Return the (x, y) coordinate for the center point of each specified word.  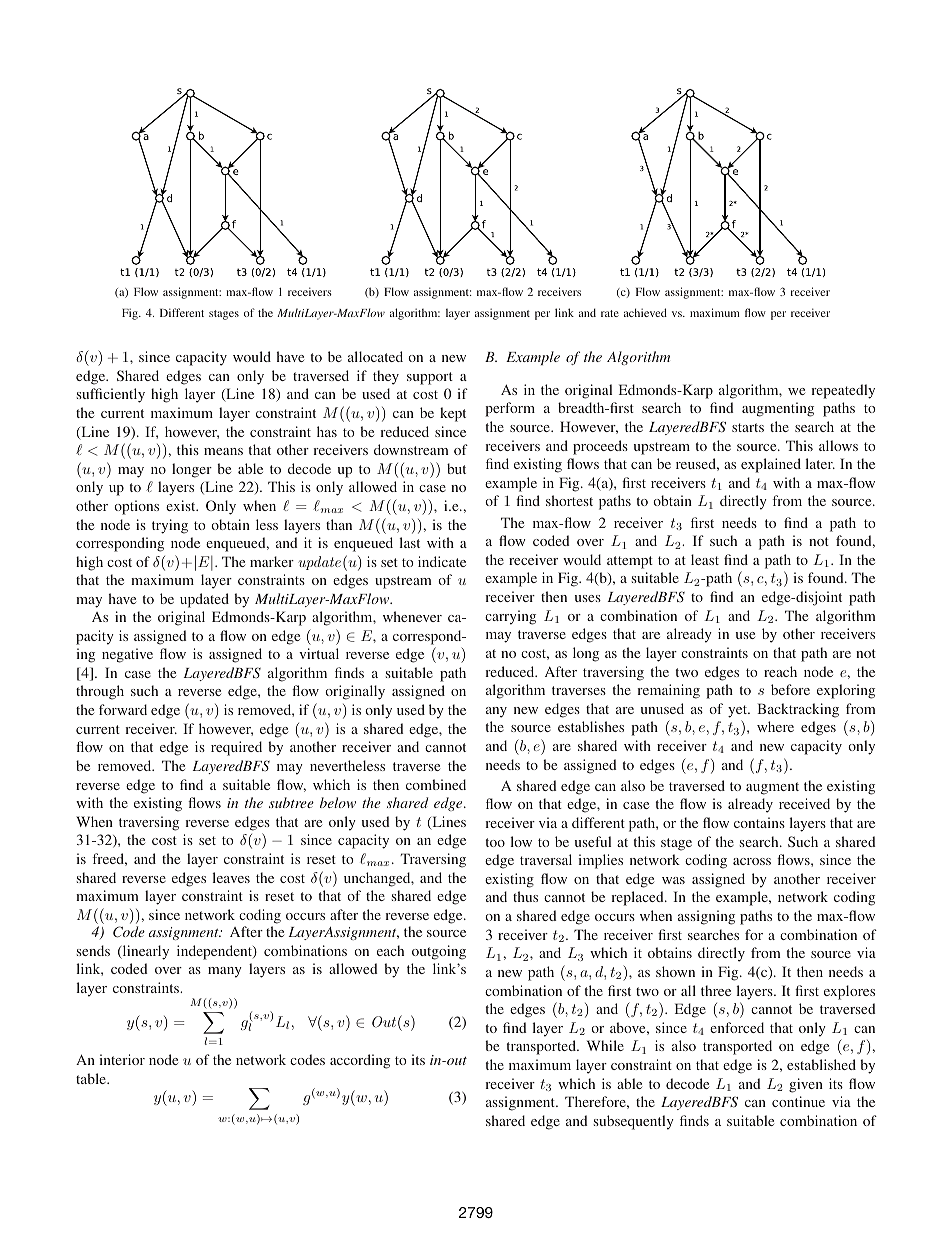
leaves (231, 877)
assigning (706, 917)
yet (739, 711)
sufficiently (111, 395)
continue (798, 1101)
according (360, 1061)
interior (122, 1059)
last (409, 542)
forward (123, 709)
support (430, 378)
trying (170, 526)
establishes (591, 726)
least (705, 559)
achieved (645, 312)
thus (525, 896)
